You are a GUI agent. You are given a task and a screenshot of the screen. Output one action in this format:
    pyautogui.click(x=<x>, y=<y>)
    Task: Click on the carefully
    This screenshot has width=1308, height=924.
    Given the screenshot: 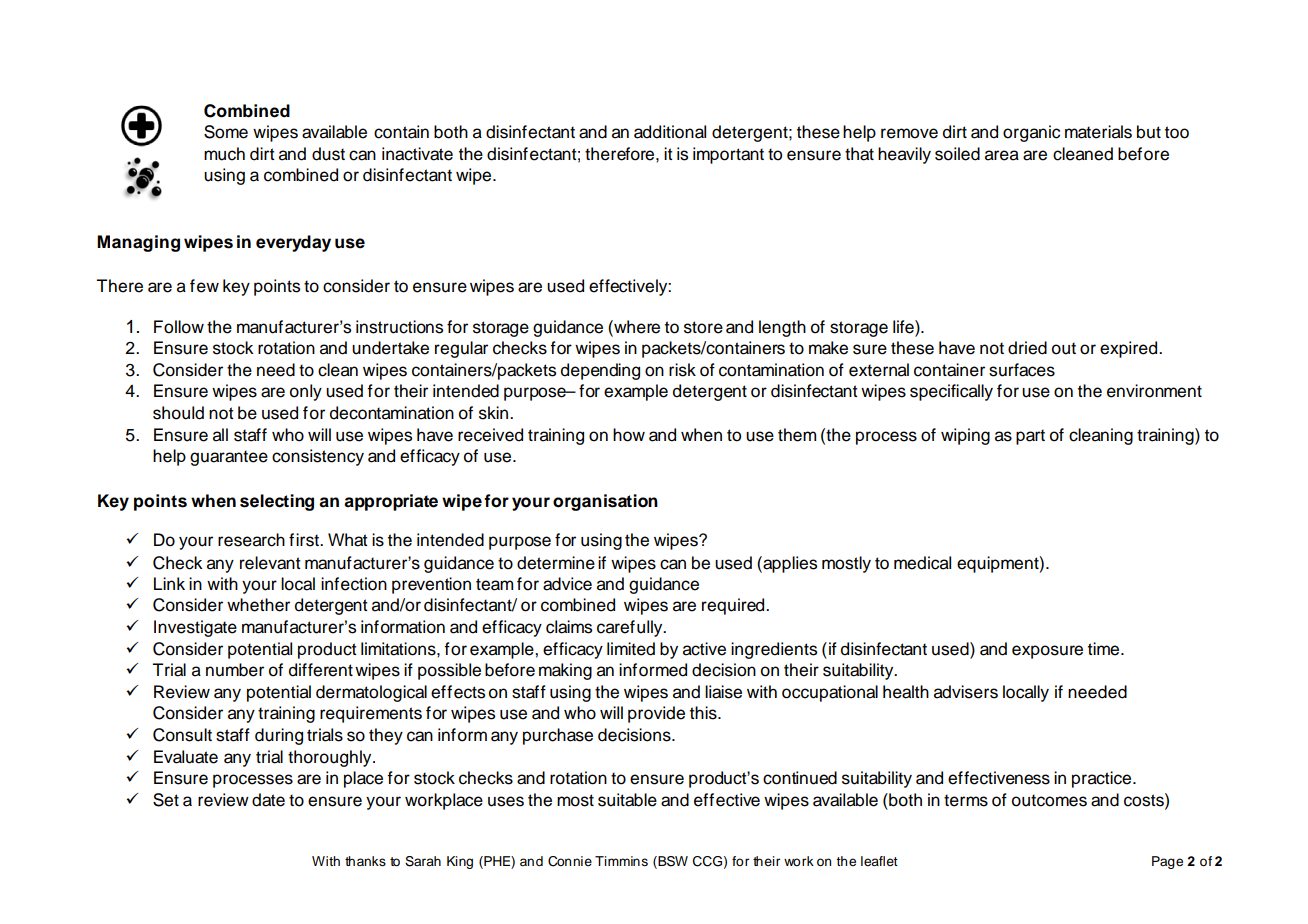 What is the action you would take?
    pyautogui.click(x=631, y=628)
